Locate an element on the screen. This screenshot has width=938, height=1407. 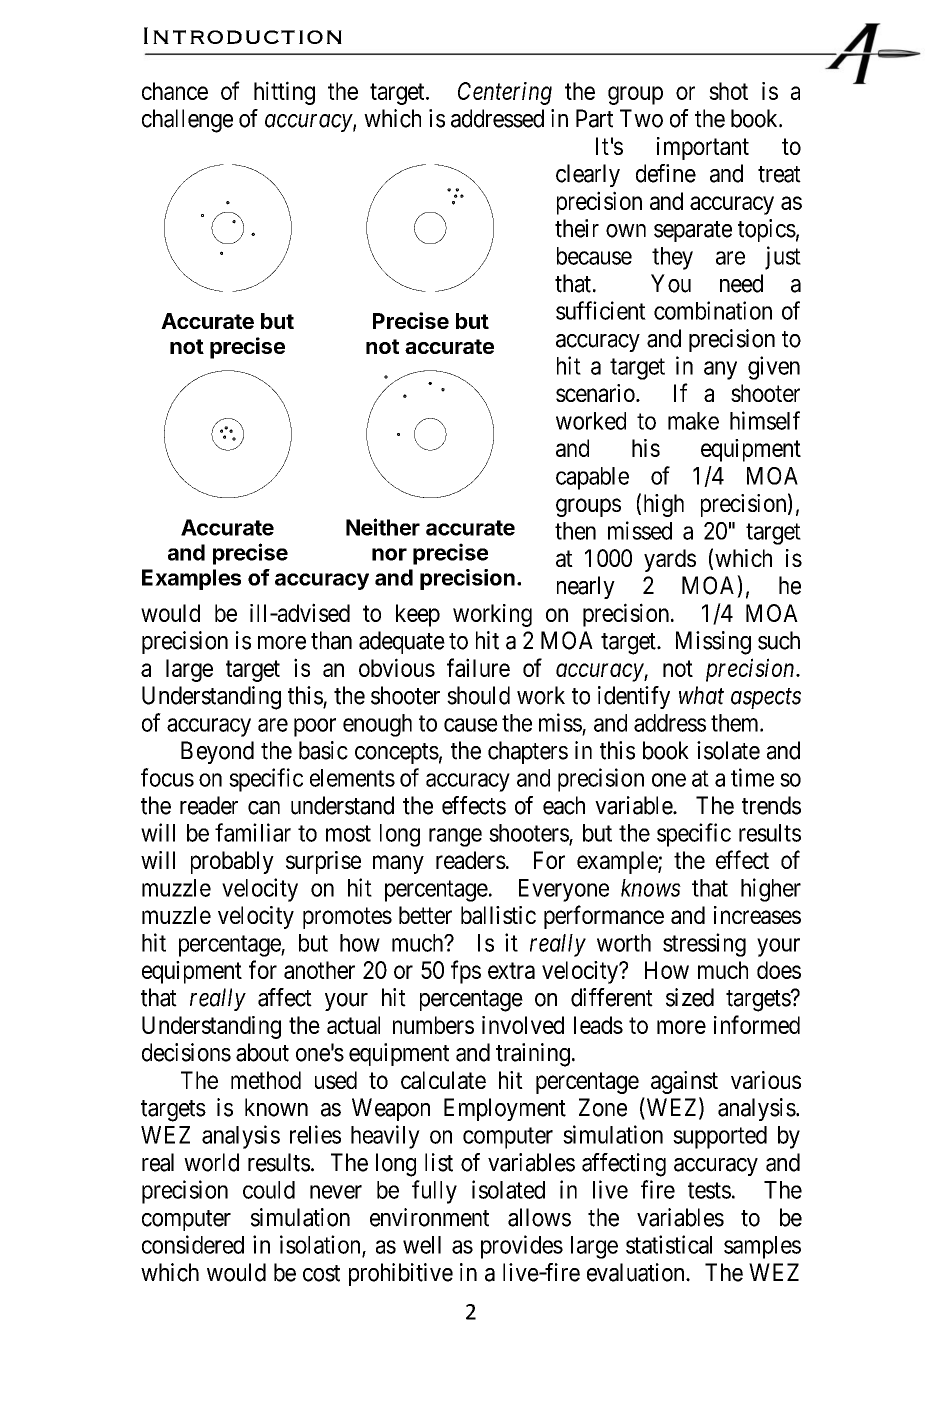
could is located at coordinates (269, 1190).
